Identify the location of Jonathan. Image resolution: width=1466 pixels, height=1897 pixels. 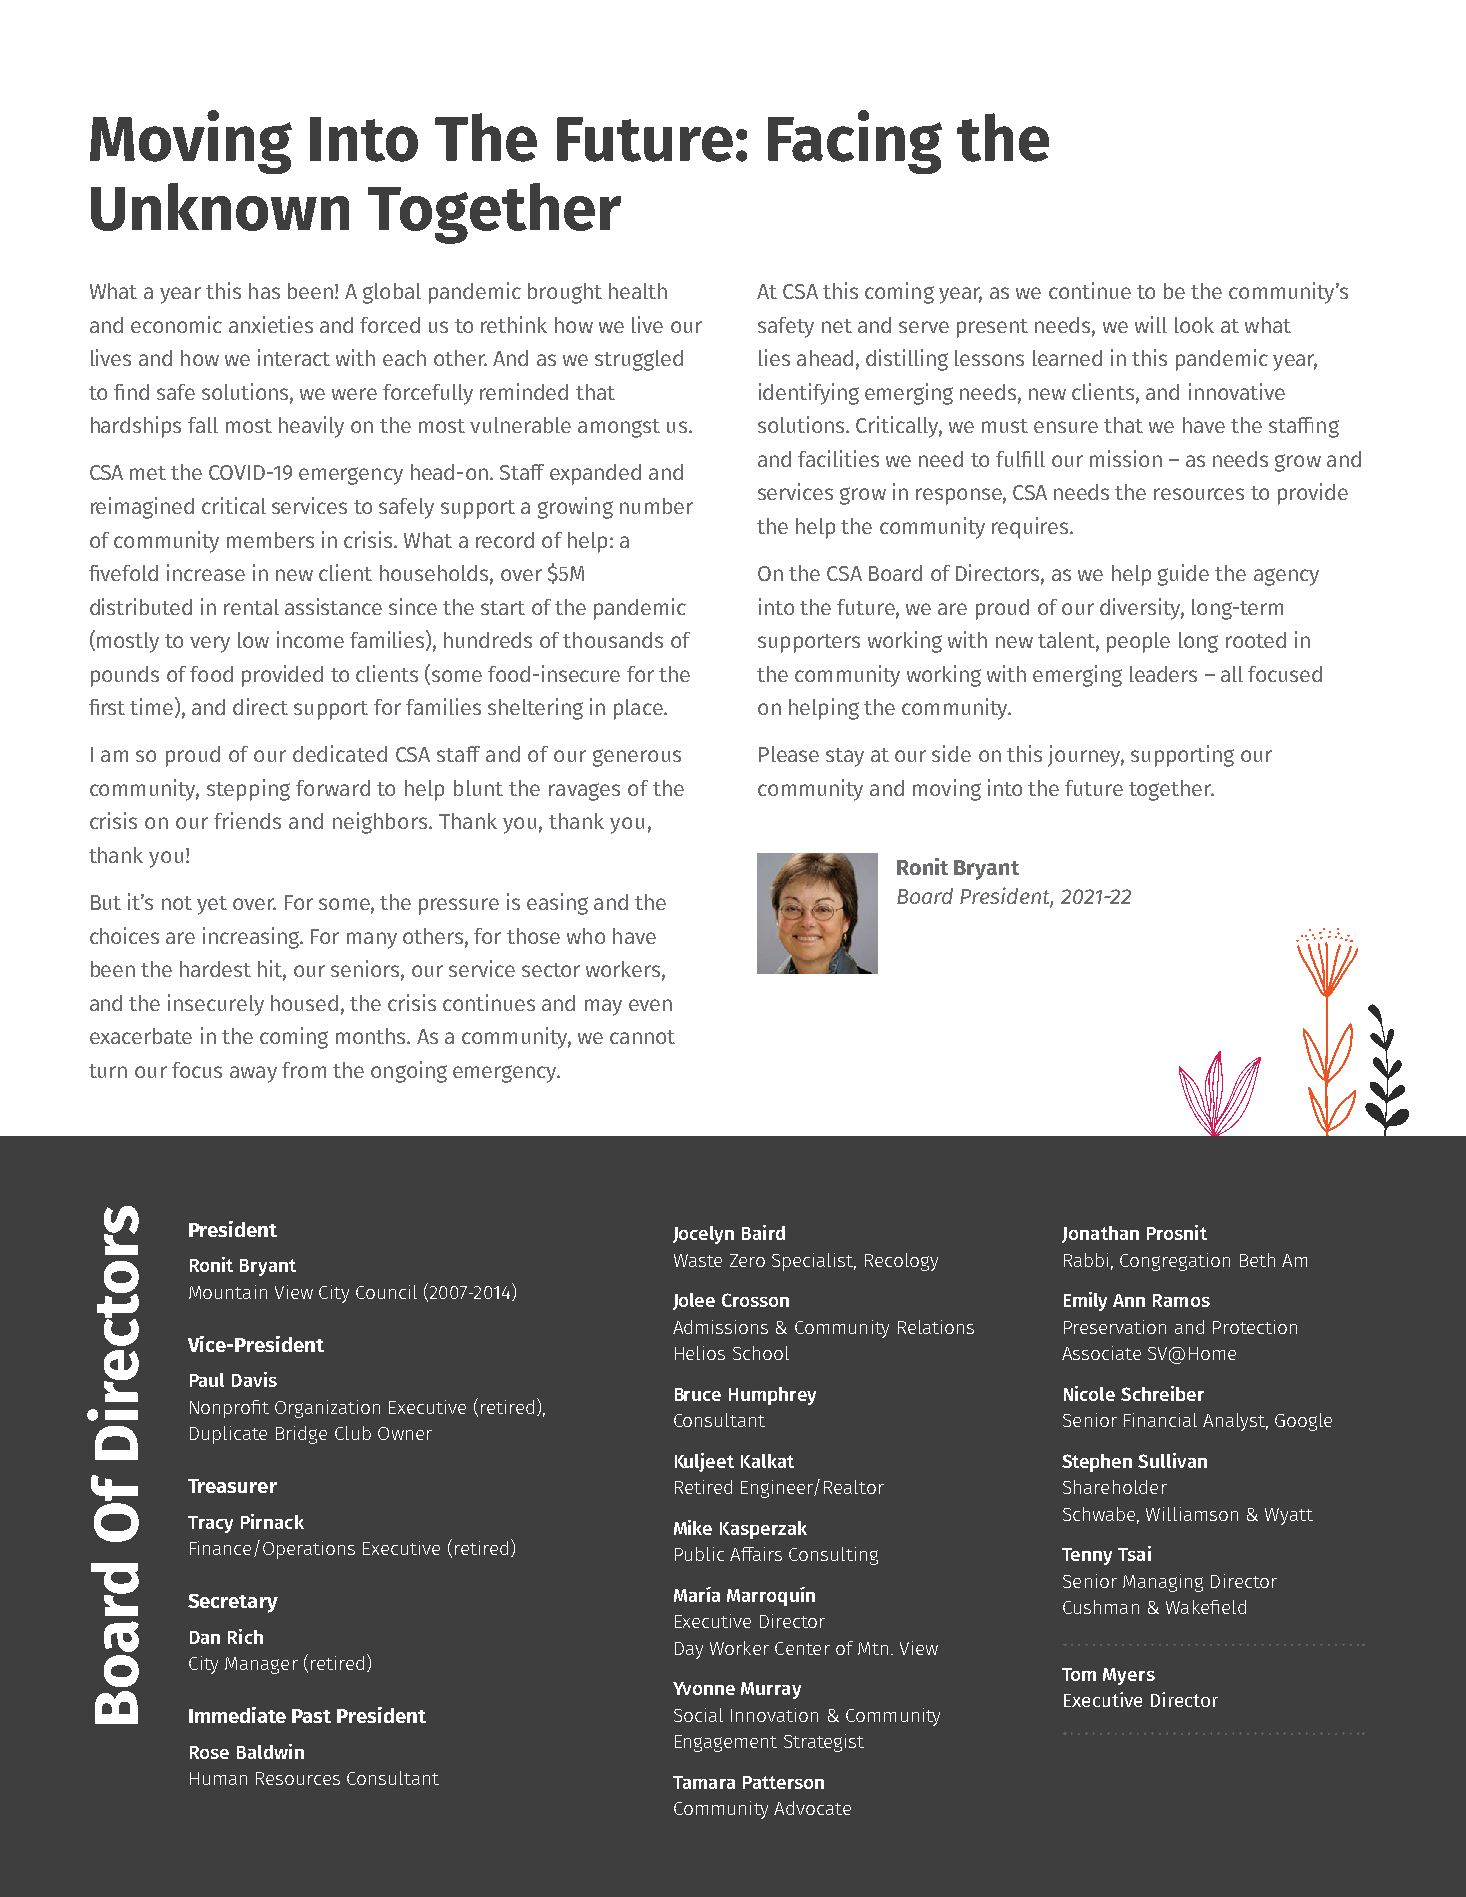
(1100, 1234).
